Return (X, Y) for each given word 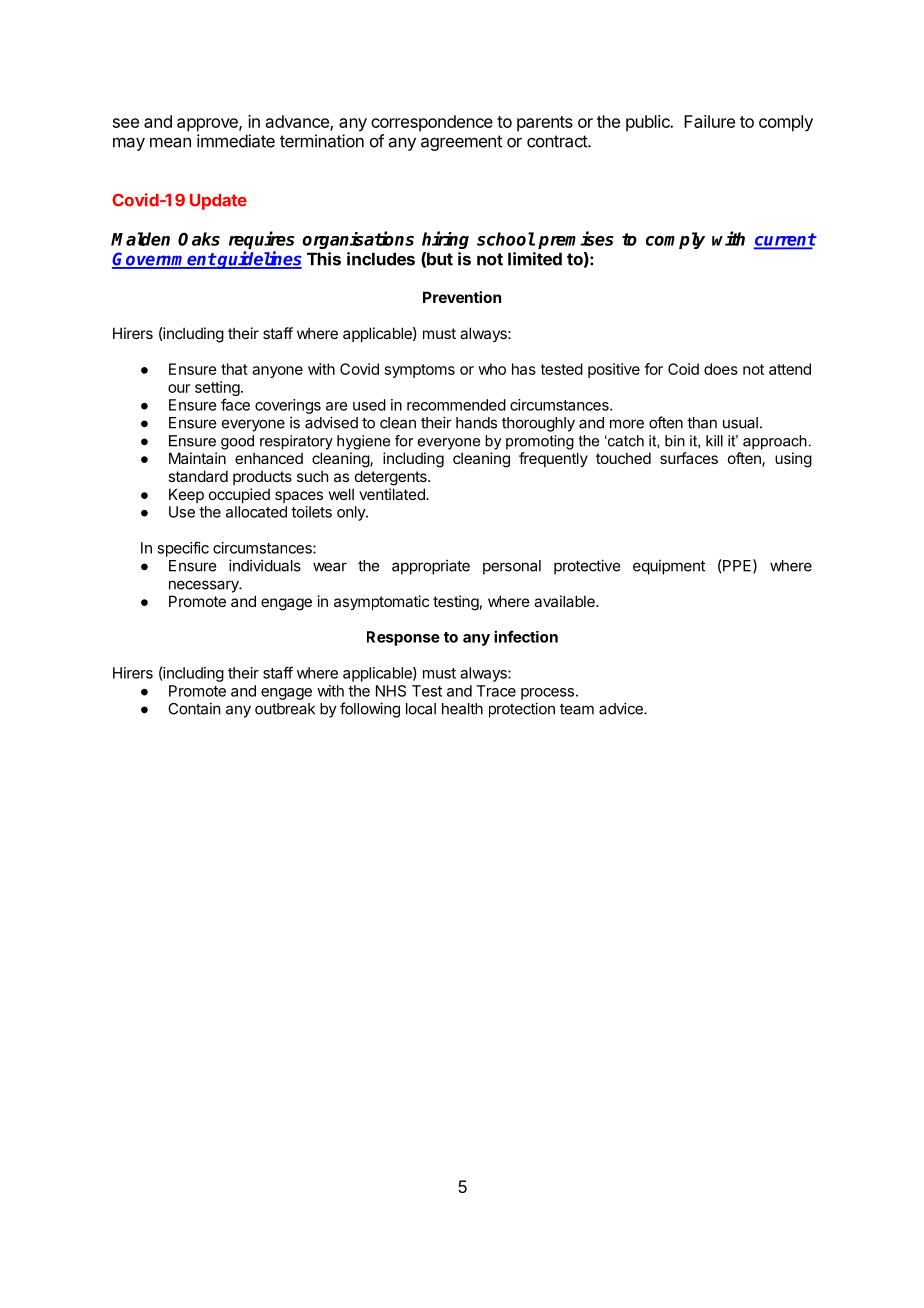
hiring (445, 240)
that (234, 369)
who (492, 369)
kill (714, 441)
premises (576, 240)
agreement (461, 143)
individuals (265, 565)
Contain (194, 708)
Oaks (199, 239)
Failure (709, 121)
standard (198, 476)
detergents (392, 478)
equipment (669, 567)
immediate (236, 141)
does (721, 369)
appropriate (431, 567)
